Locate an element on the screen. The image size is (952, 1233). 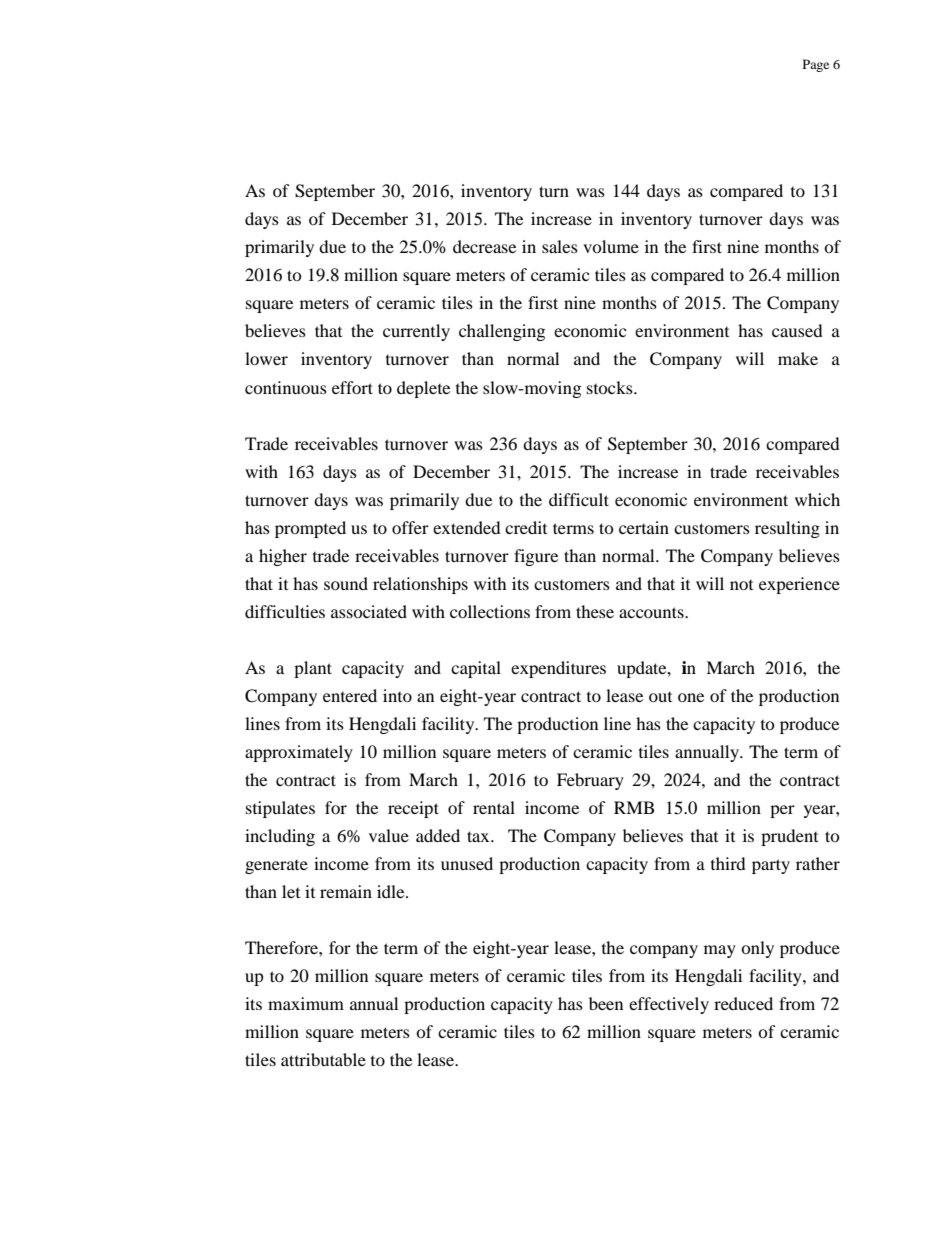
plant is located at coordinates (313, 669).
